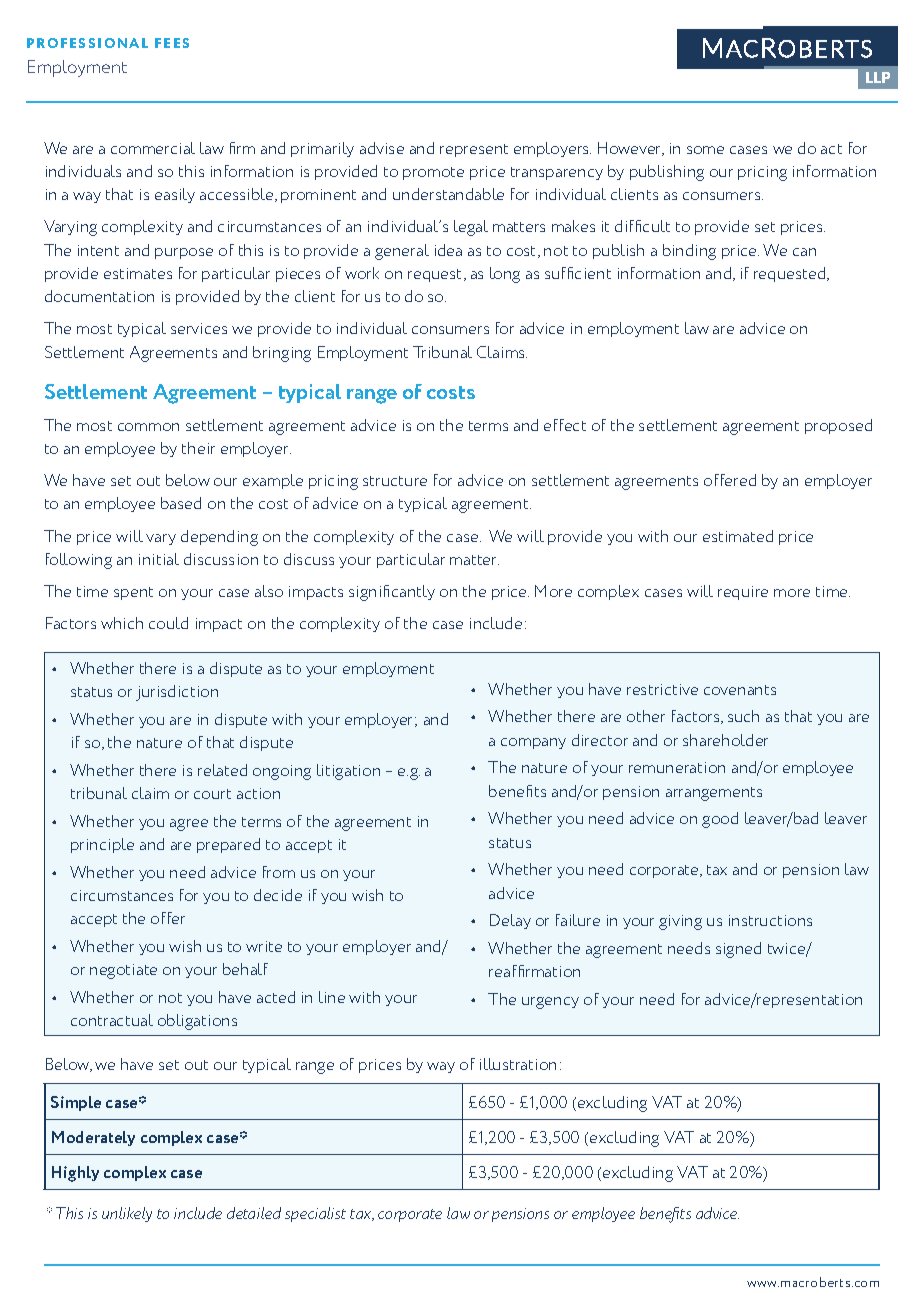  Describe the element at coordinates (181, 503) in the image. I see `based` at that location.
